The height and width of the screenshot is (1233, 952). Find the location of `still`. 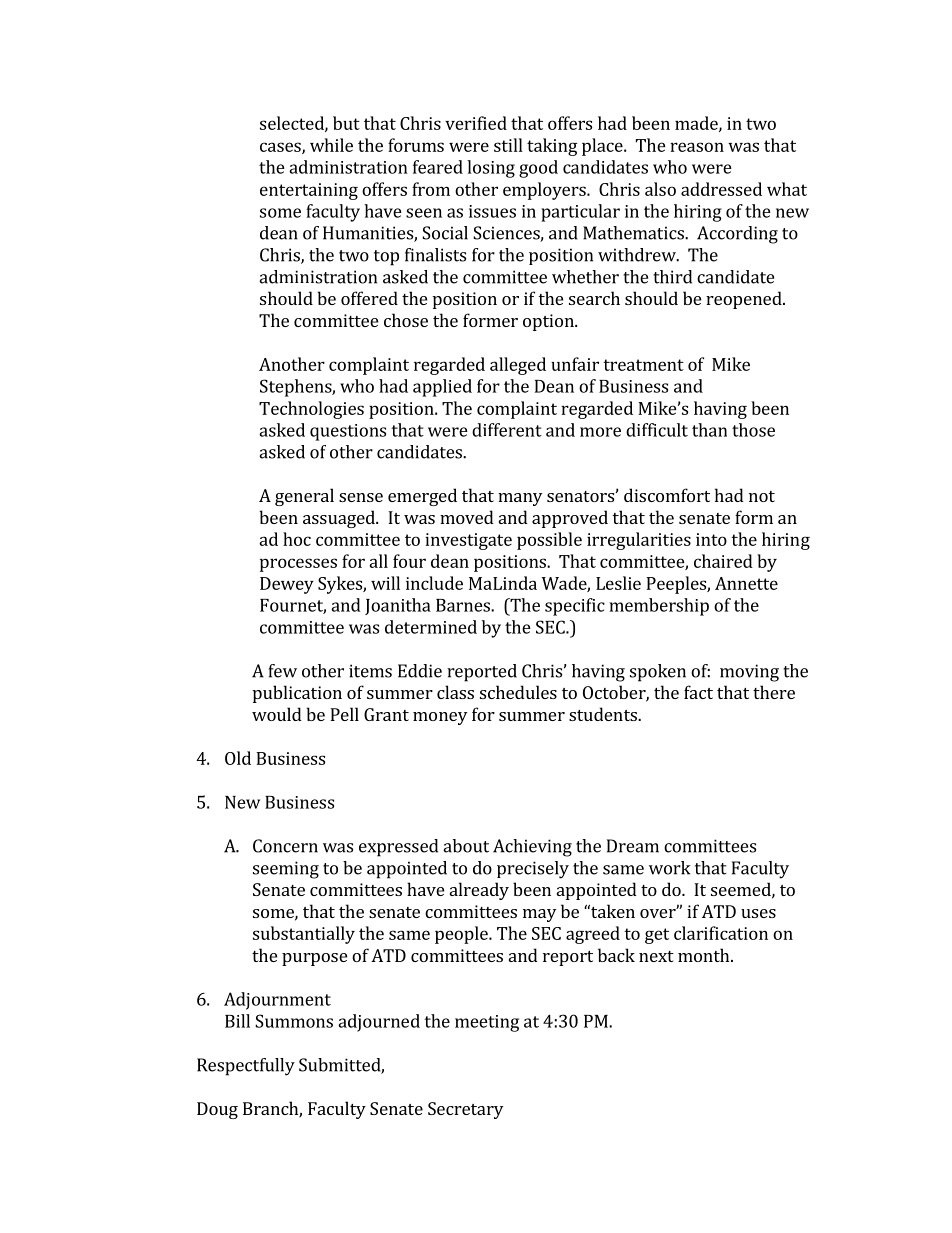

still is located at coordinates (508, 145).
